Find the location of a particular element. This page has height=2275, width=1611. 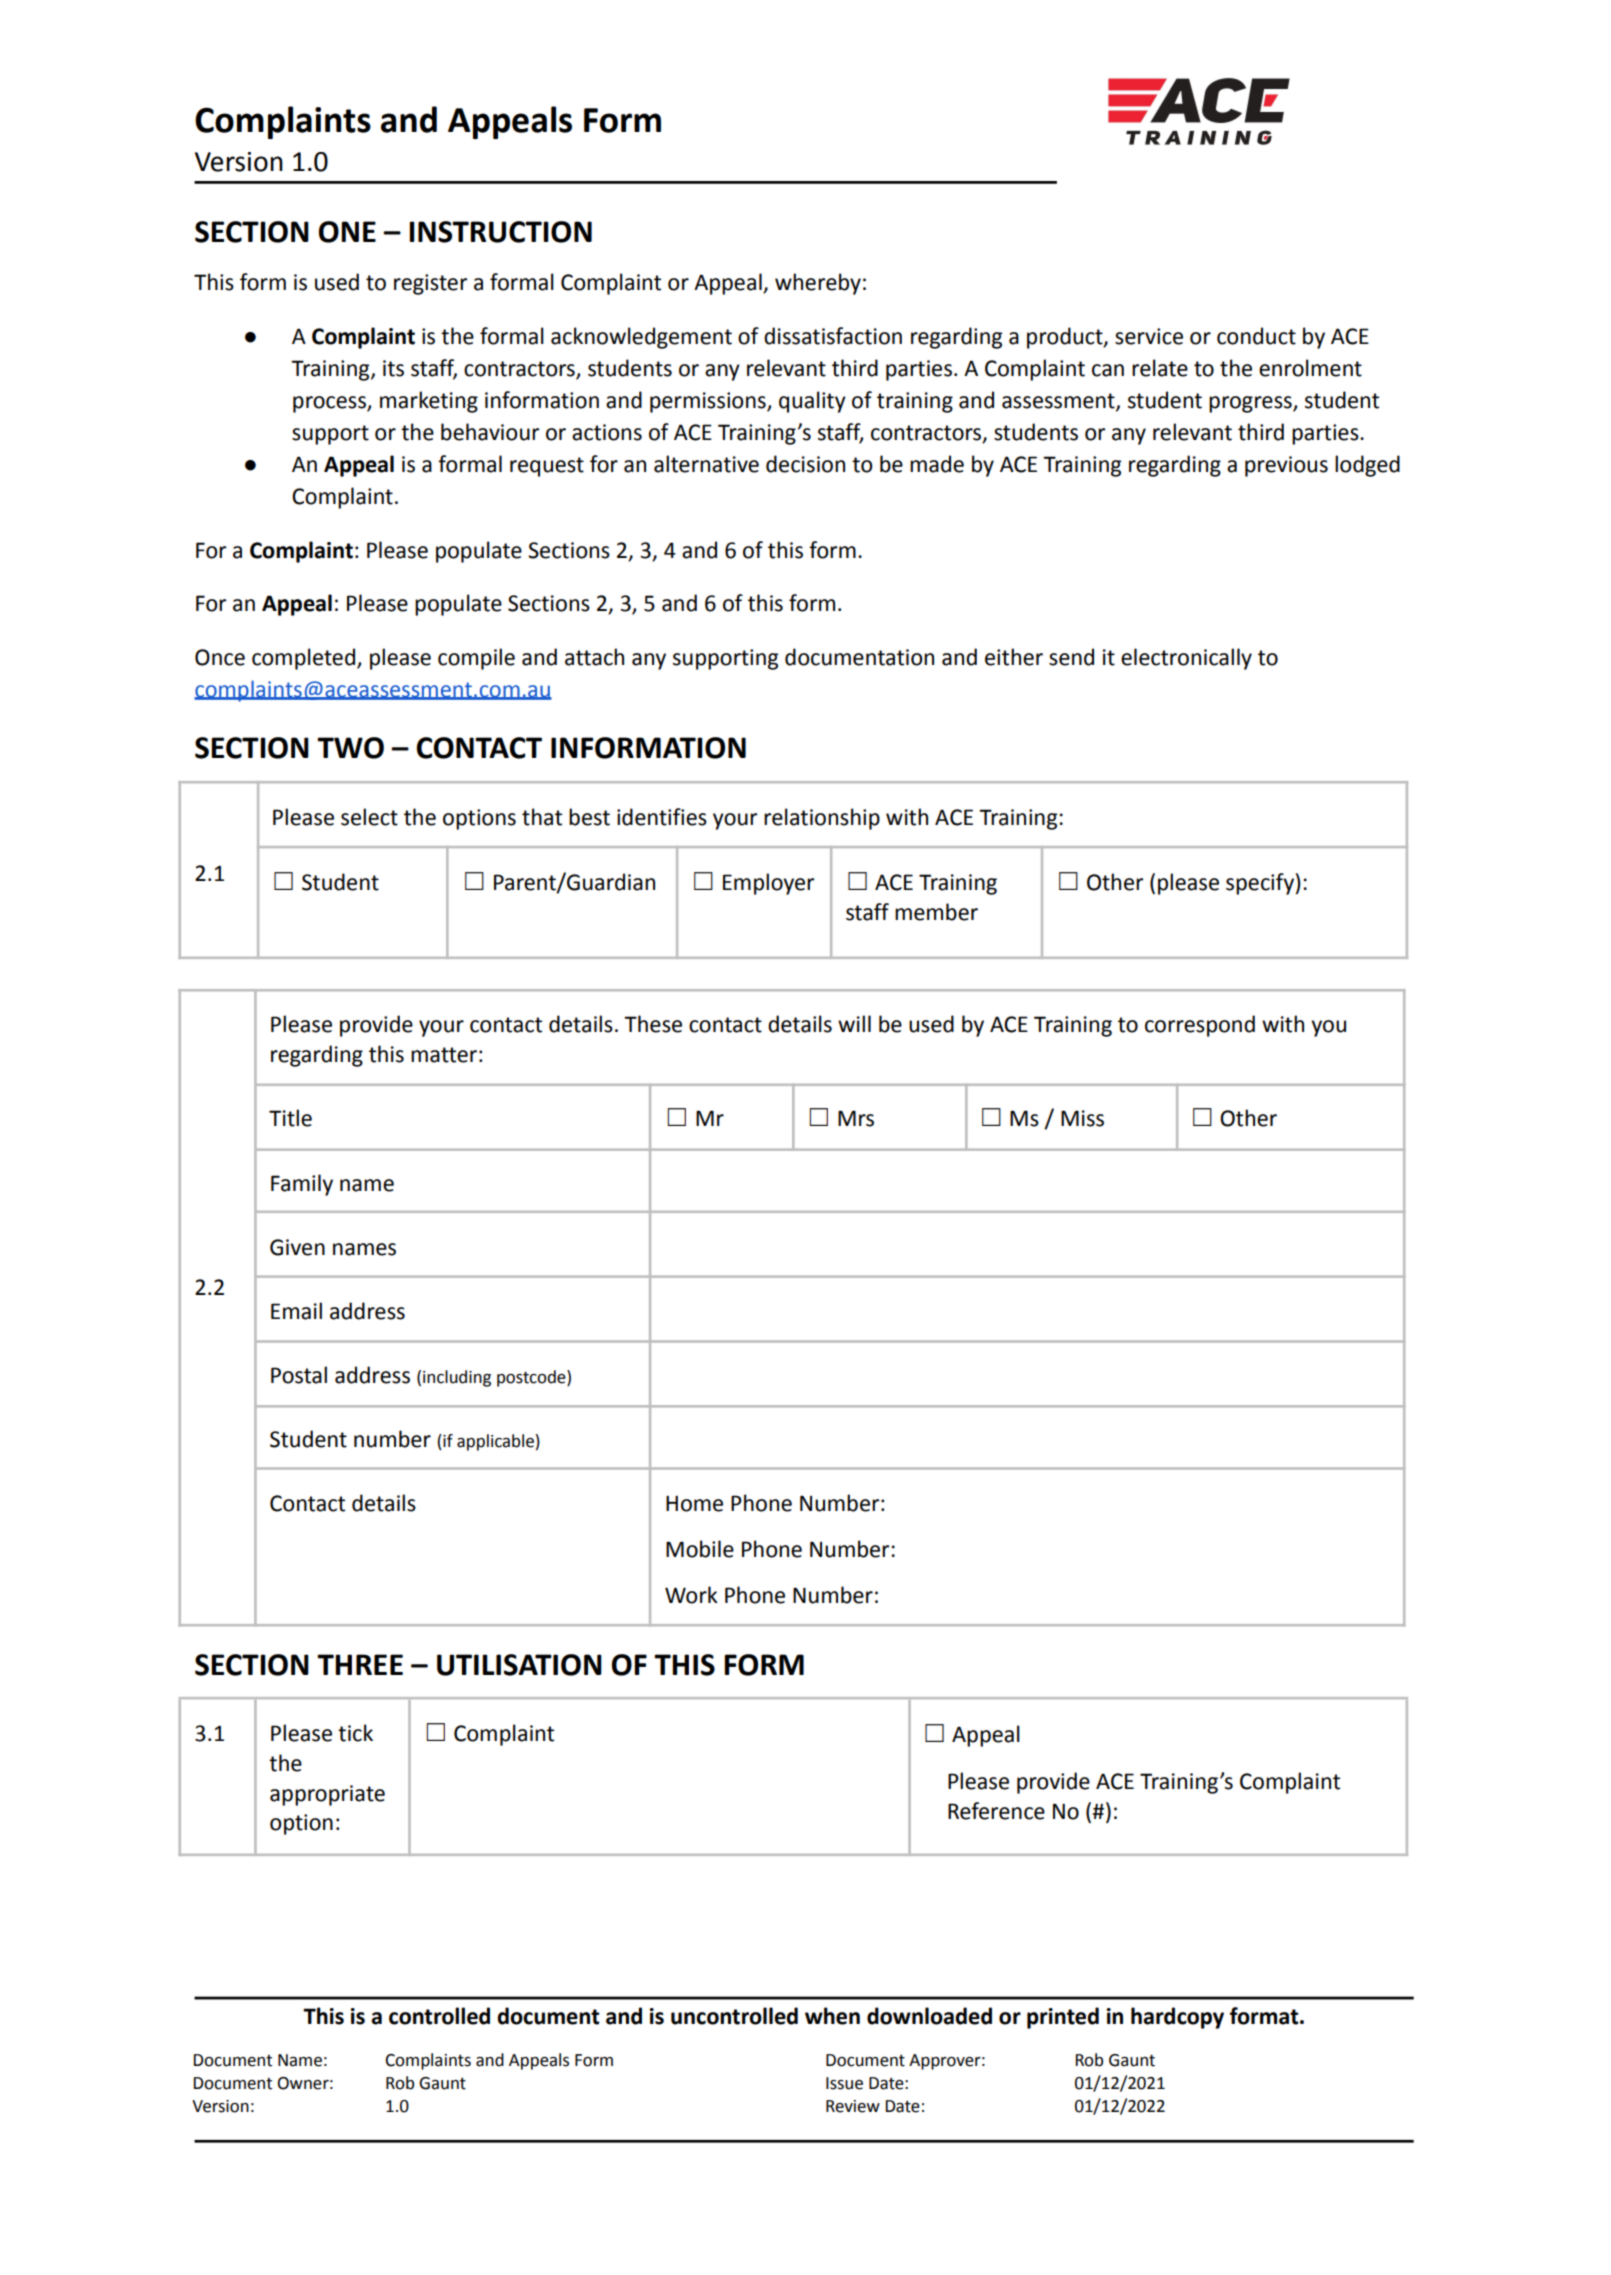

electronically is located at coordinates (1186, 659).
